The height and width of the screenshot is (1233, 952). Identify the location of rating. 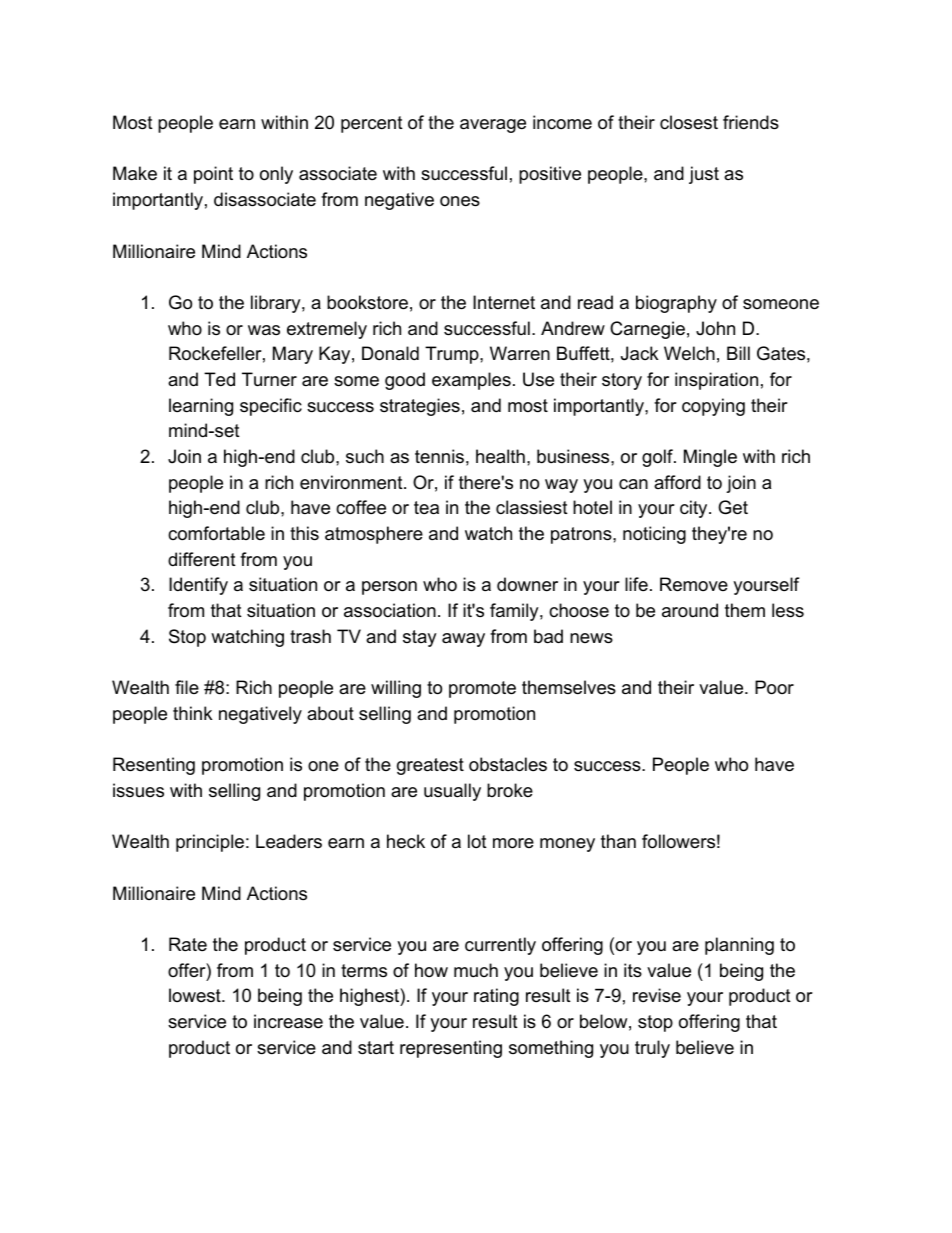
(496, 997).
